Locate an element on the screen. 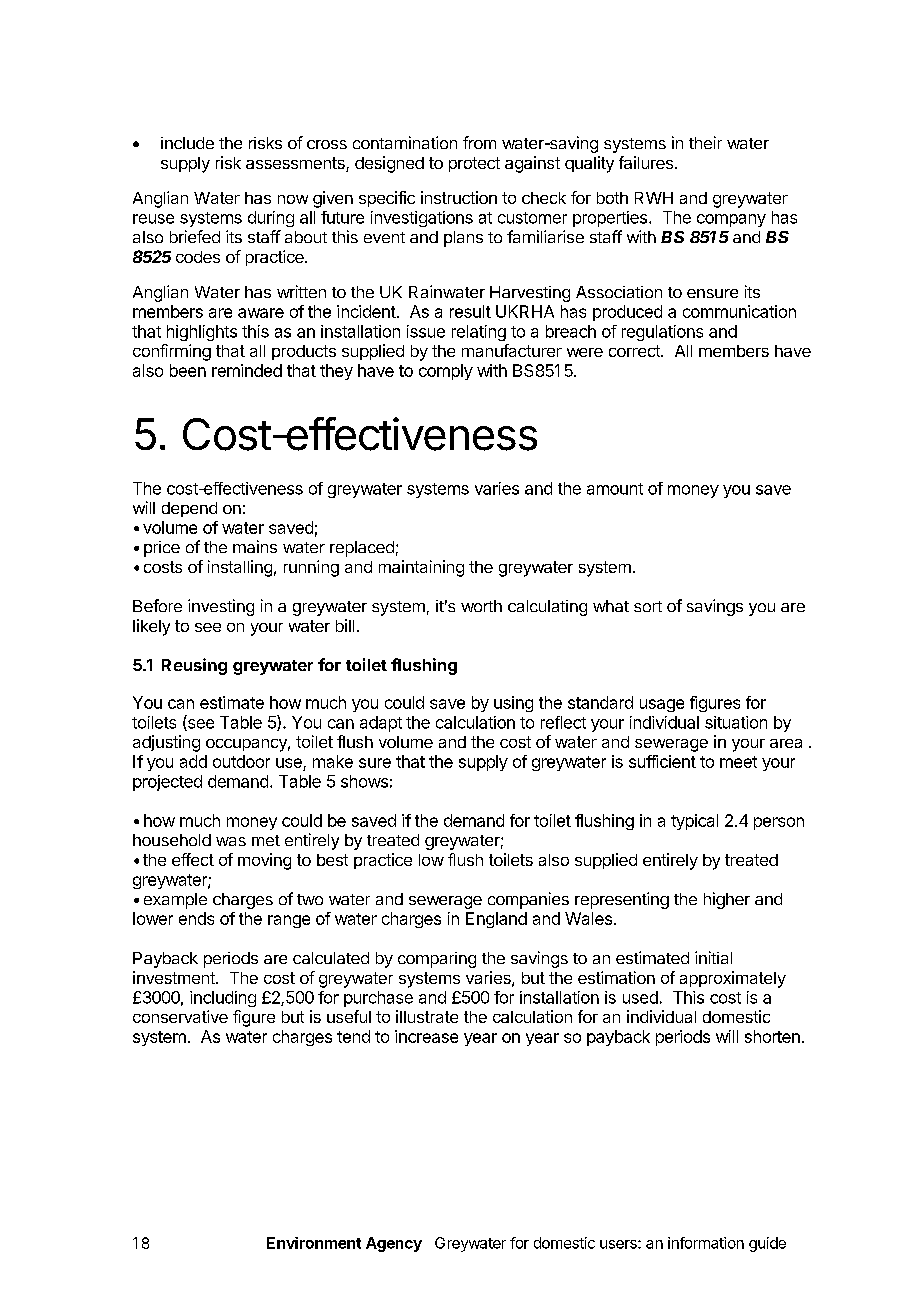 The width and height of the screenshot is (924, 1308). Agency is located at coordinates (394, 1244).
